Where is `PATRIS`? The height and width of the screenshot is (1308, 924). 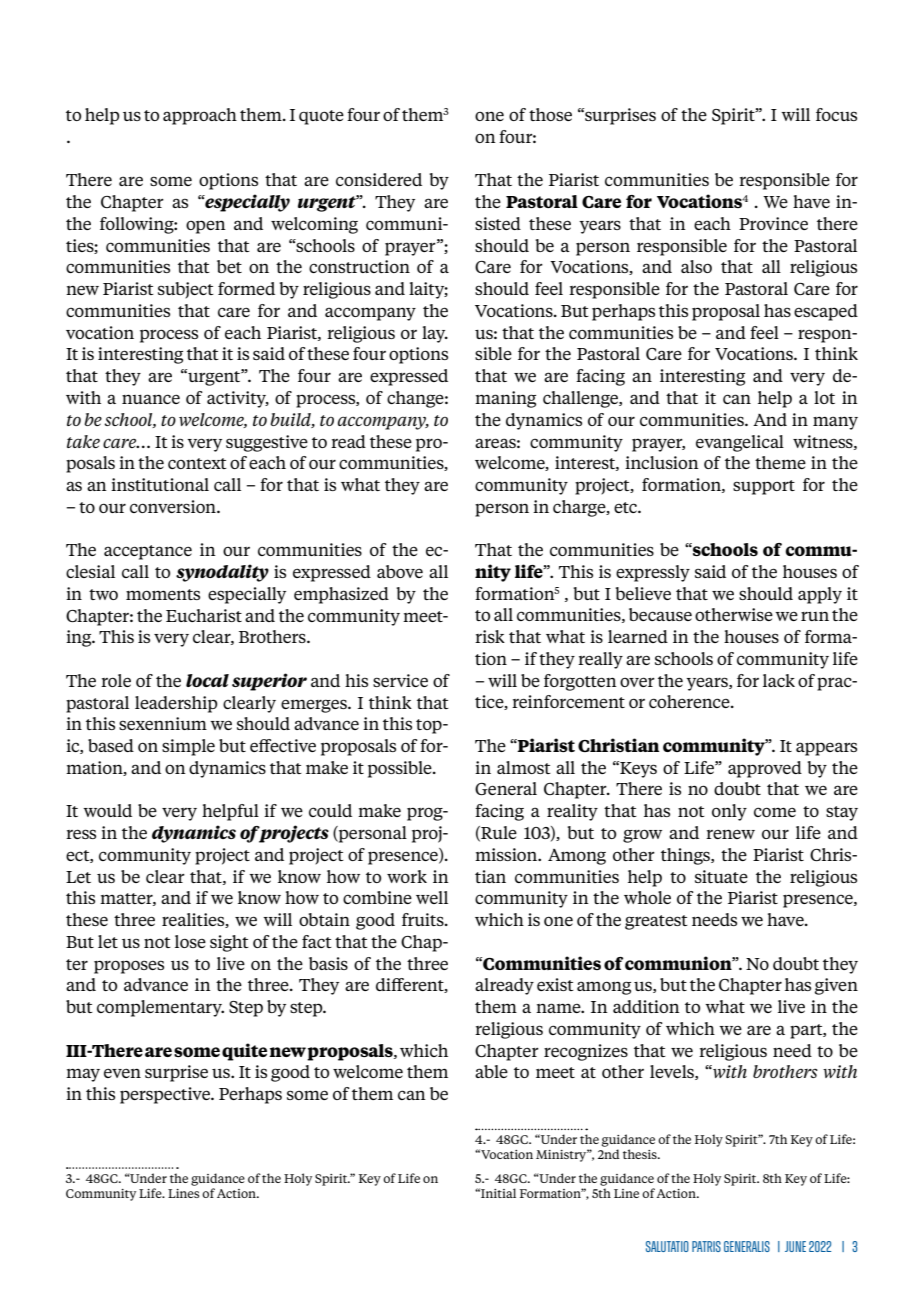
PATRIS is located at coordinates (706, 1246).
